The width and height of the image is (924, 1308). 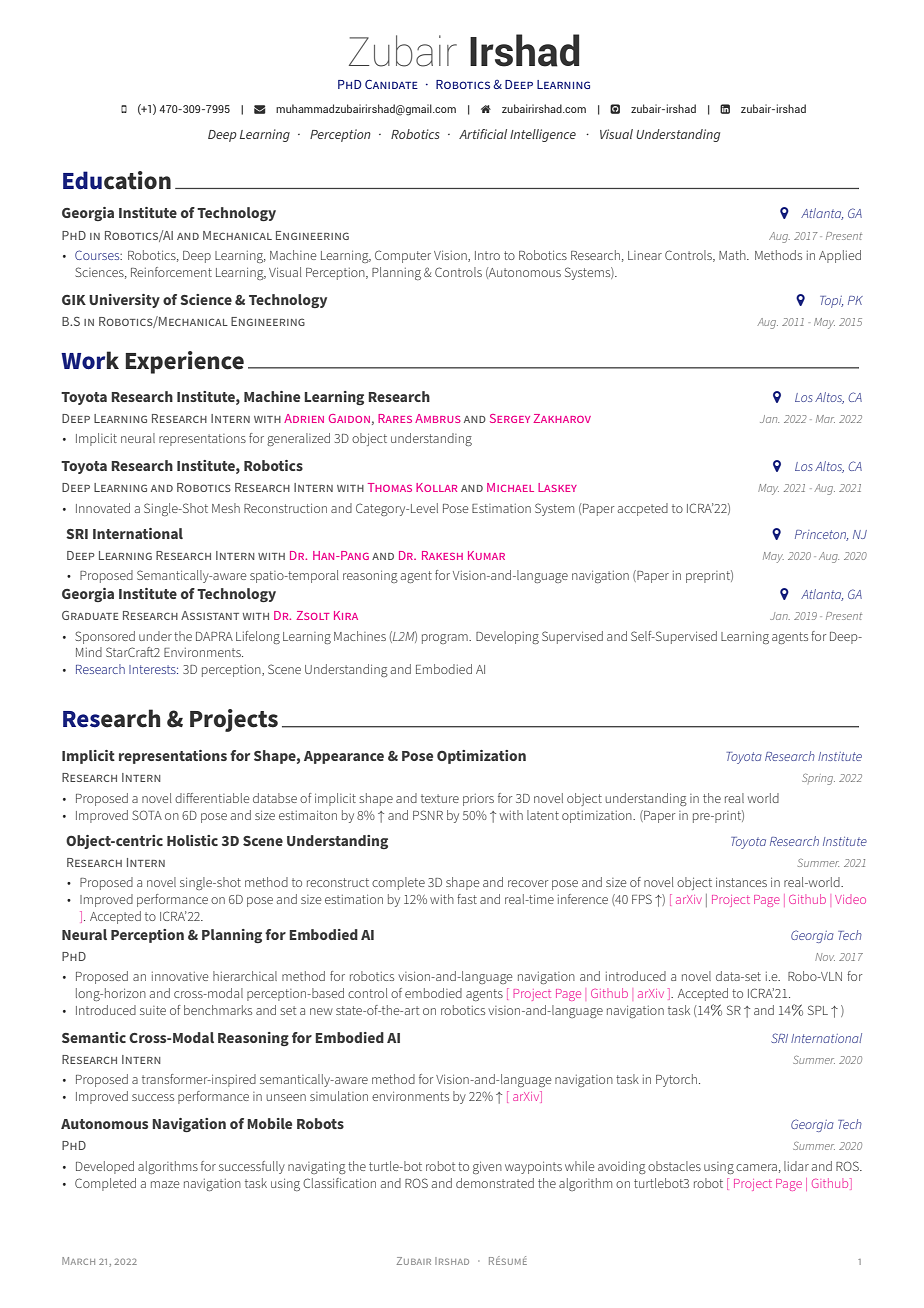 I want to click on Spring, so click(x=818, y=779).
